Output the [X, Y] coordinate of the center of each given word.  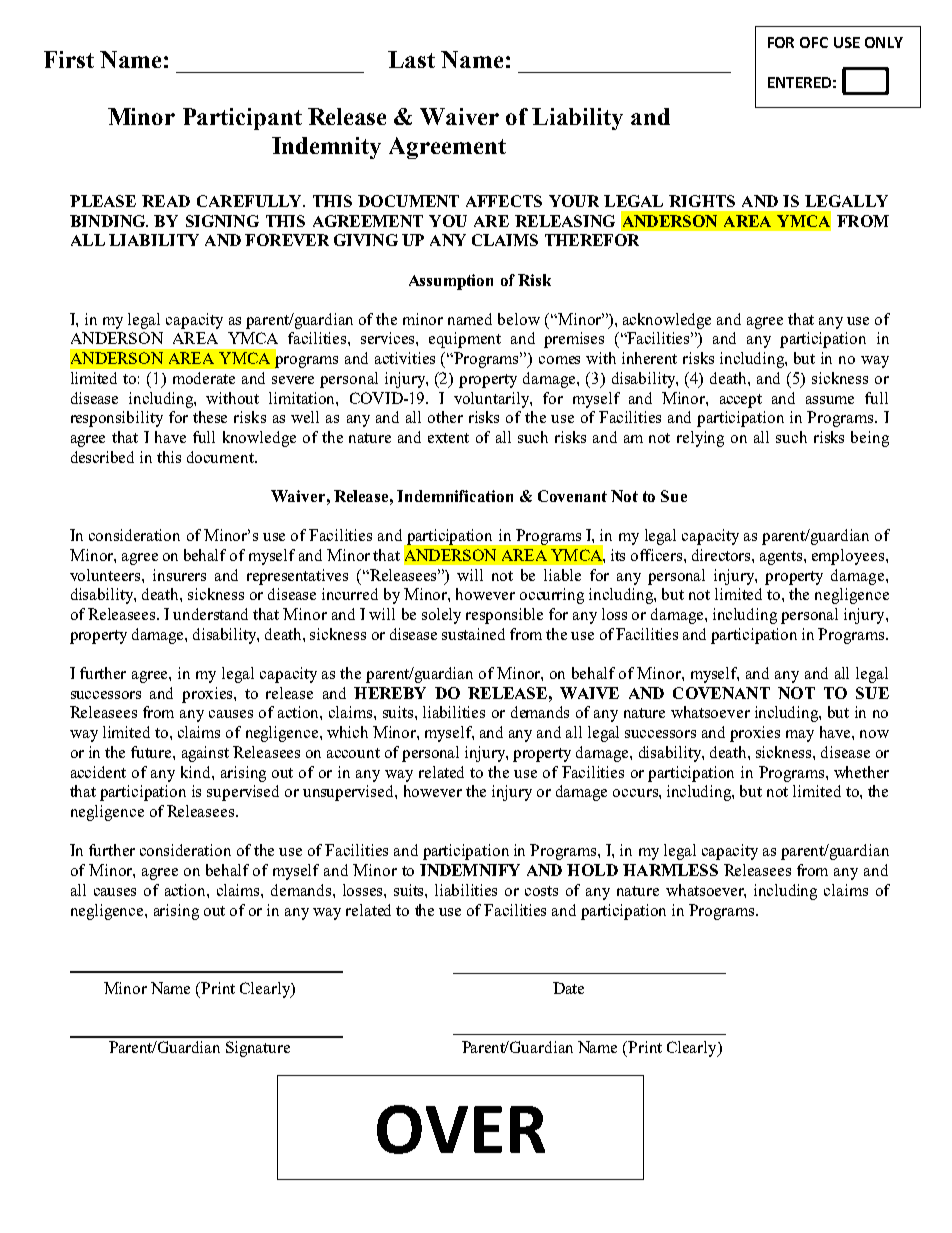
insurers [179, 575]
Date [568, 988]
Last [411, 59]
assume [830, 400]
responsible [504, 616]
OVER [461, 1129]
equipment [465, 340]
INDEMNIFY [470, 870]
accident [98, 772]
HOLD [592, 870]
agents [782, 558]
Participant [242, 119]
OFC [814, 42]
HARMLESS [670, 870]
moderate [204, 378]
